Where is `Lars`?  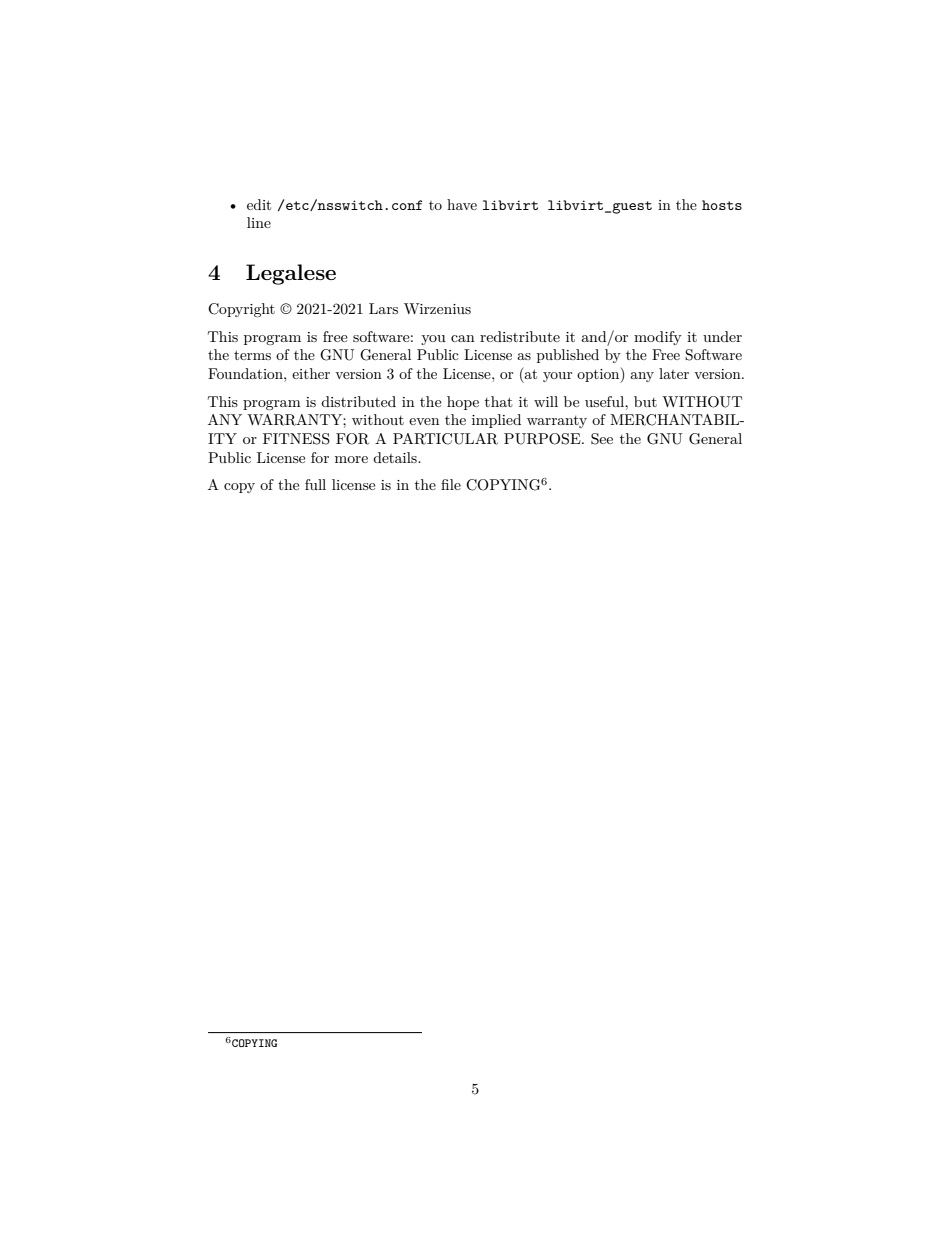 Lars is located at coordinates (383, 308).
